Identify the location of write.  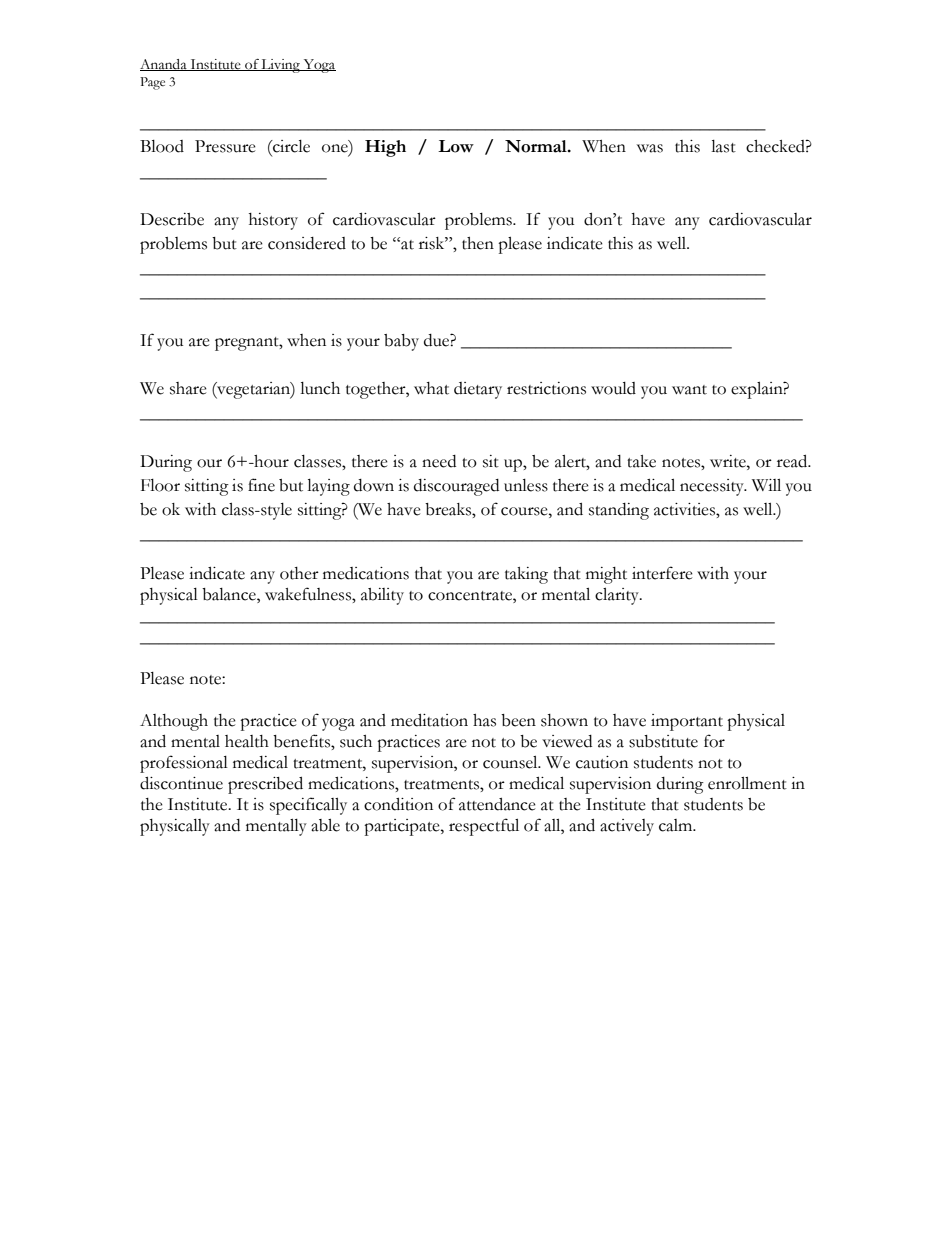
(729, 461).
